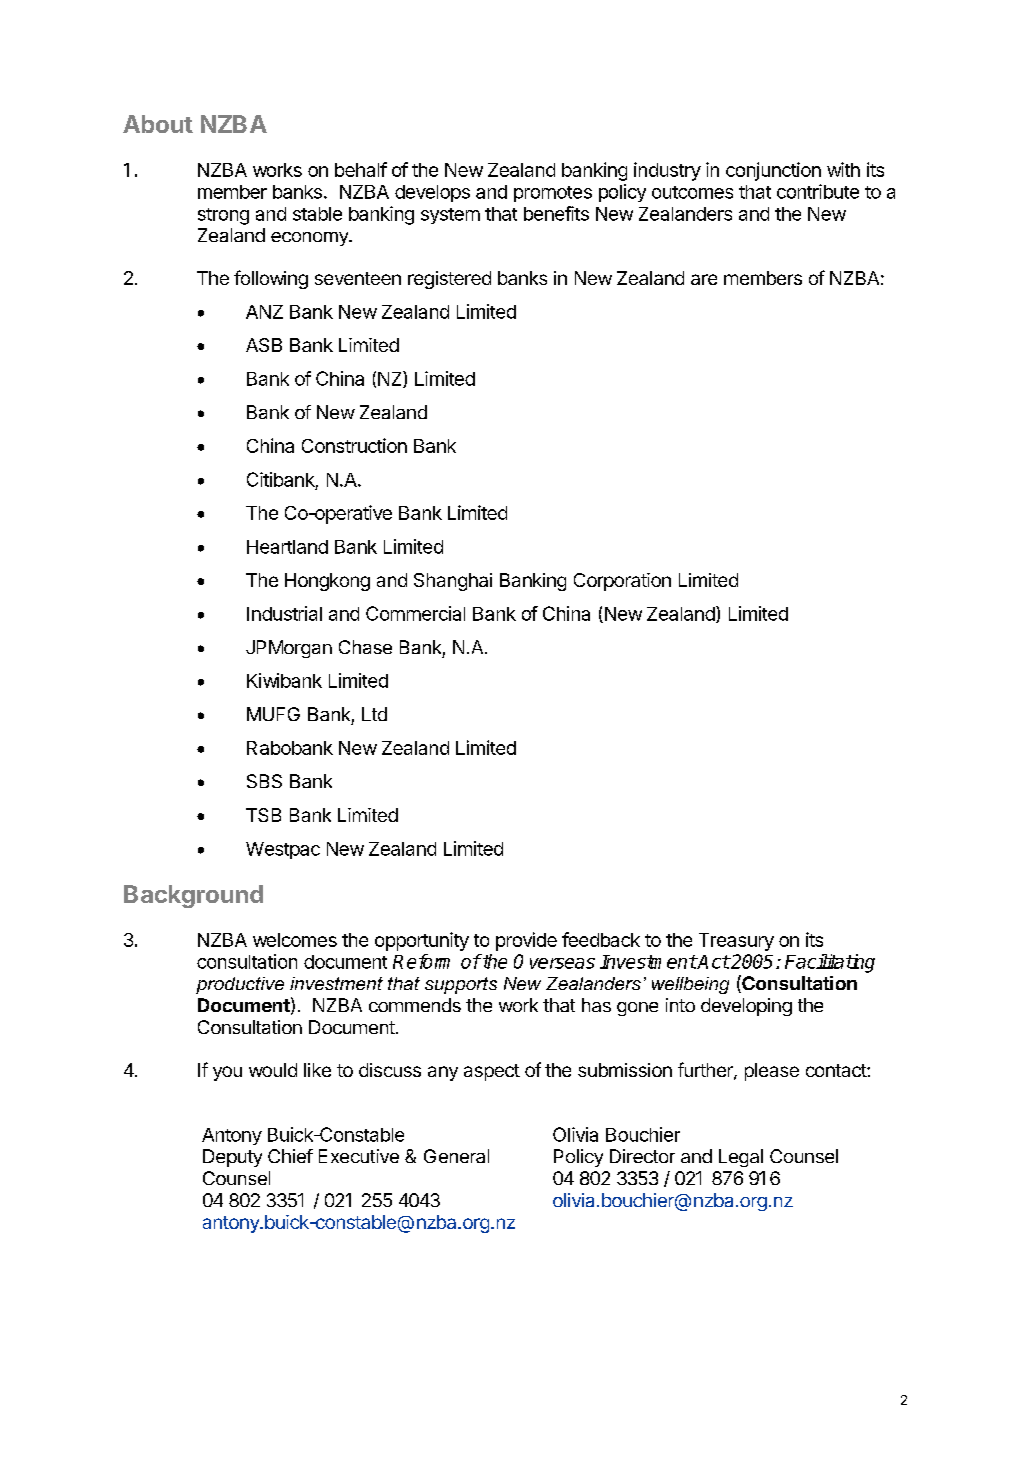 The height and width of the image is (1457, 1030). I want to click on Deputy, so click(232, 1158).
